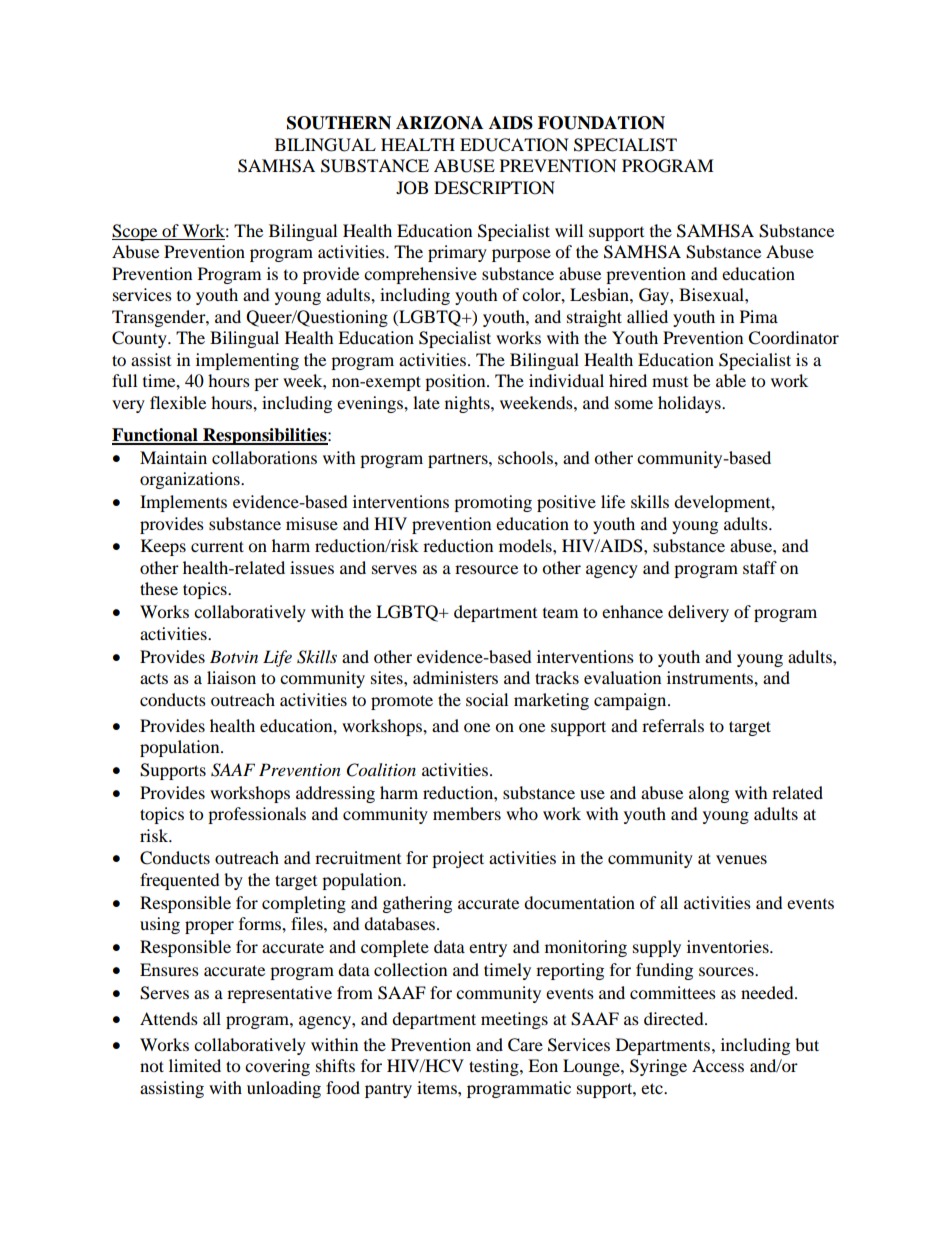 The width and height of the screenshot is (952, 1233). What do you see at coordinates (439, 123) in the screenshot?
I see `ARIZONA` at bounding box center [439, 123].
